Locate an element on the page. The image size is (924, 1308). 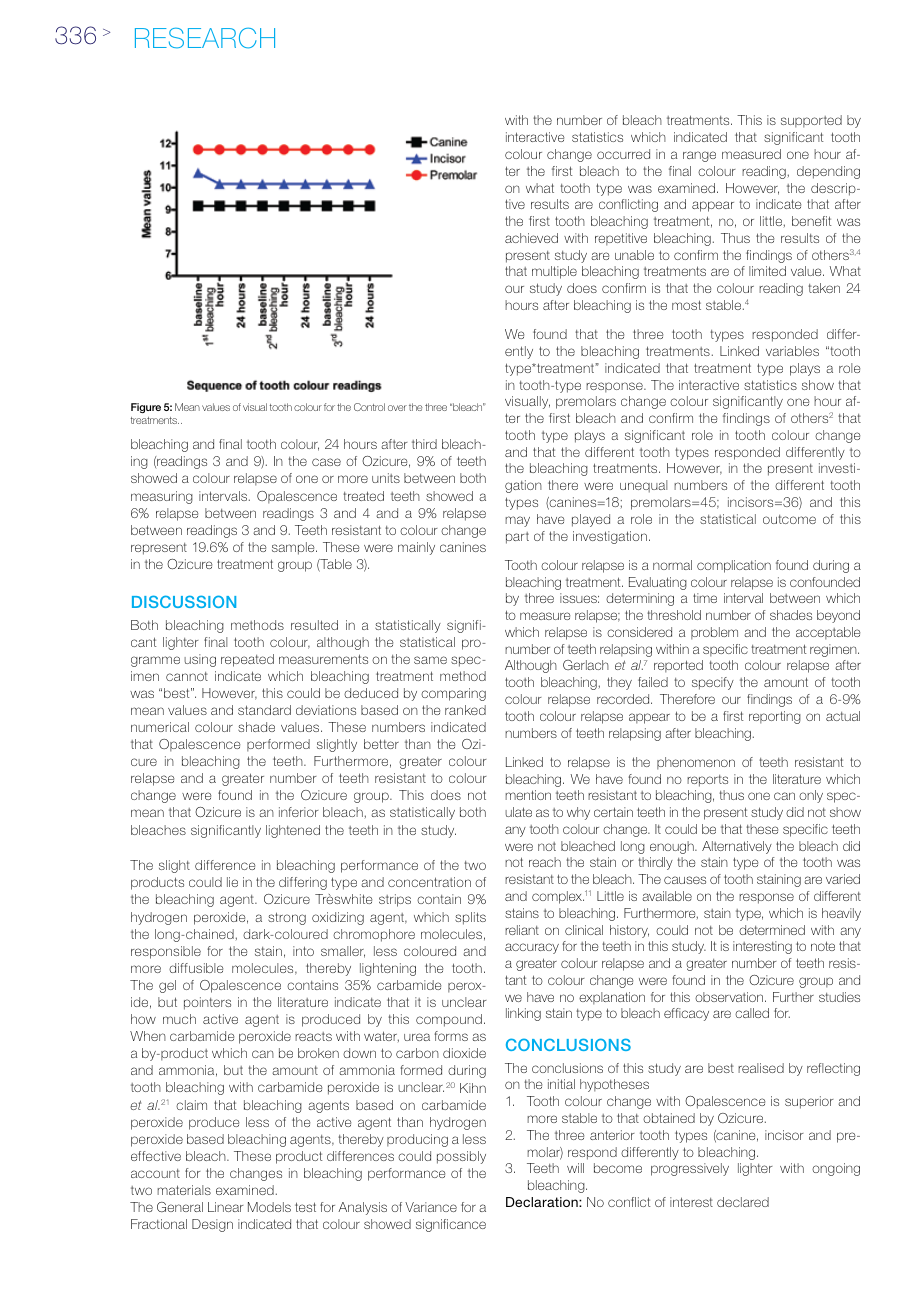
problem is located at coordinates (714, 633).
